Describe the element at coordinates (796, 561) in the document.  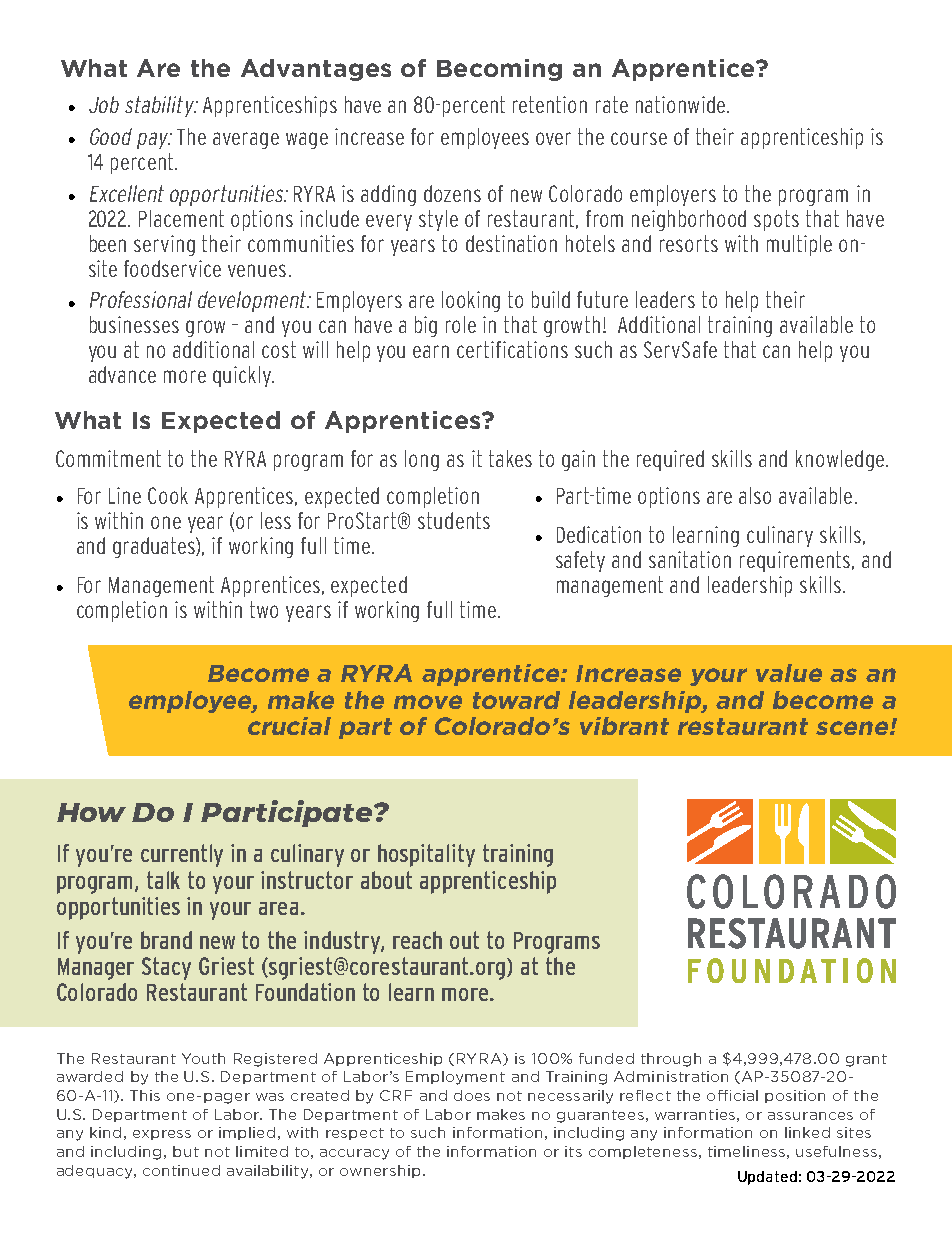
I see `requirements` at that location.
